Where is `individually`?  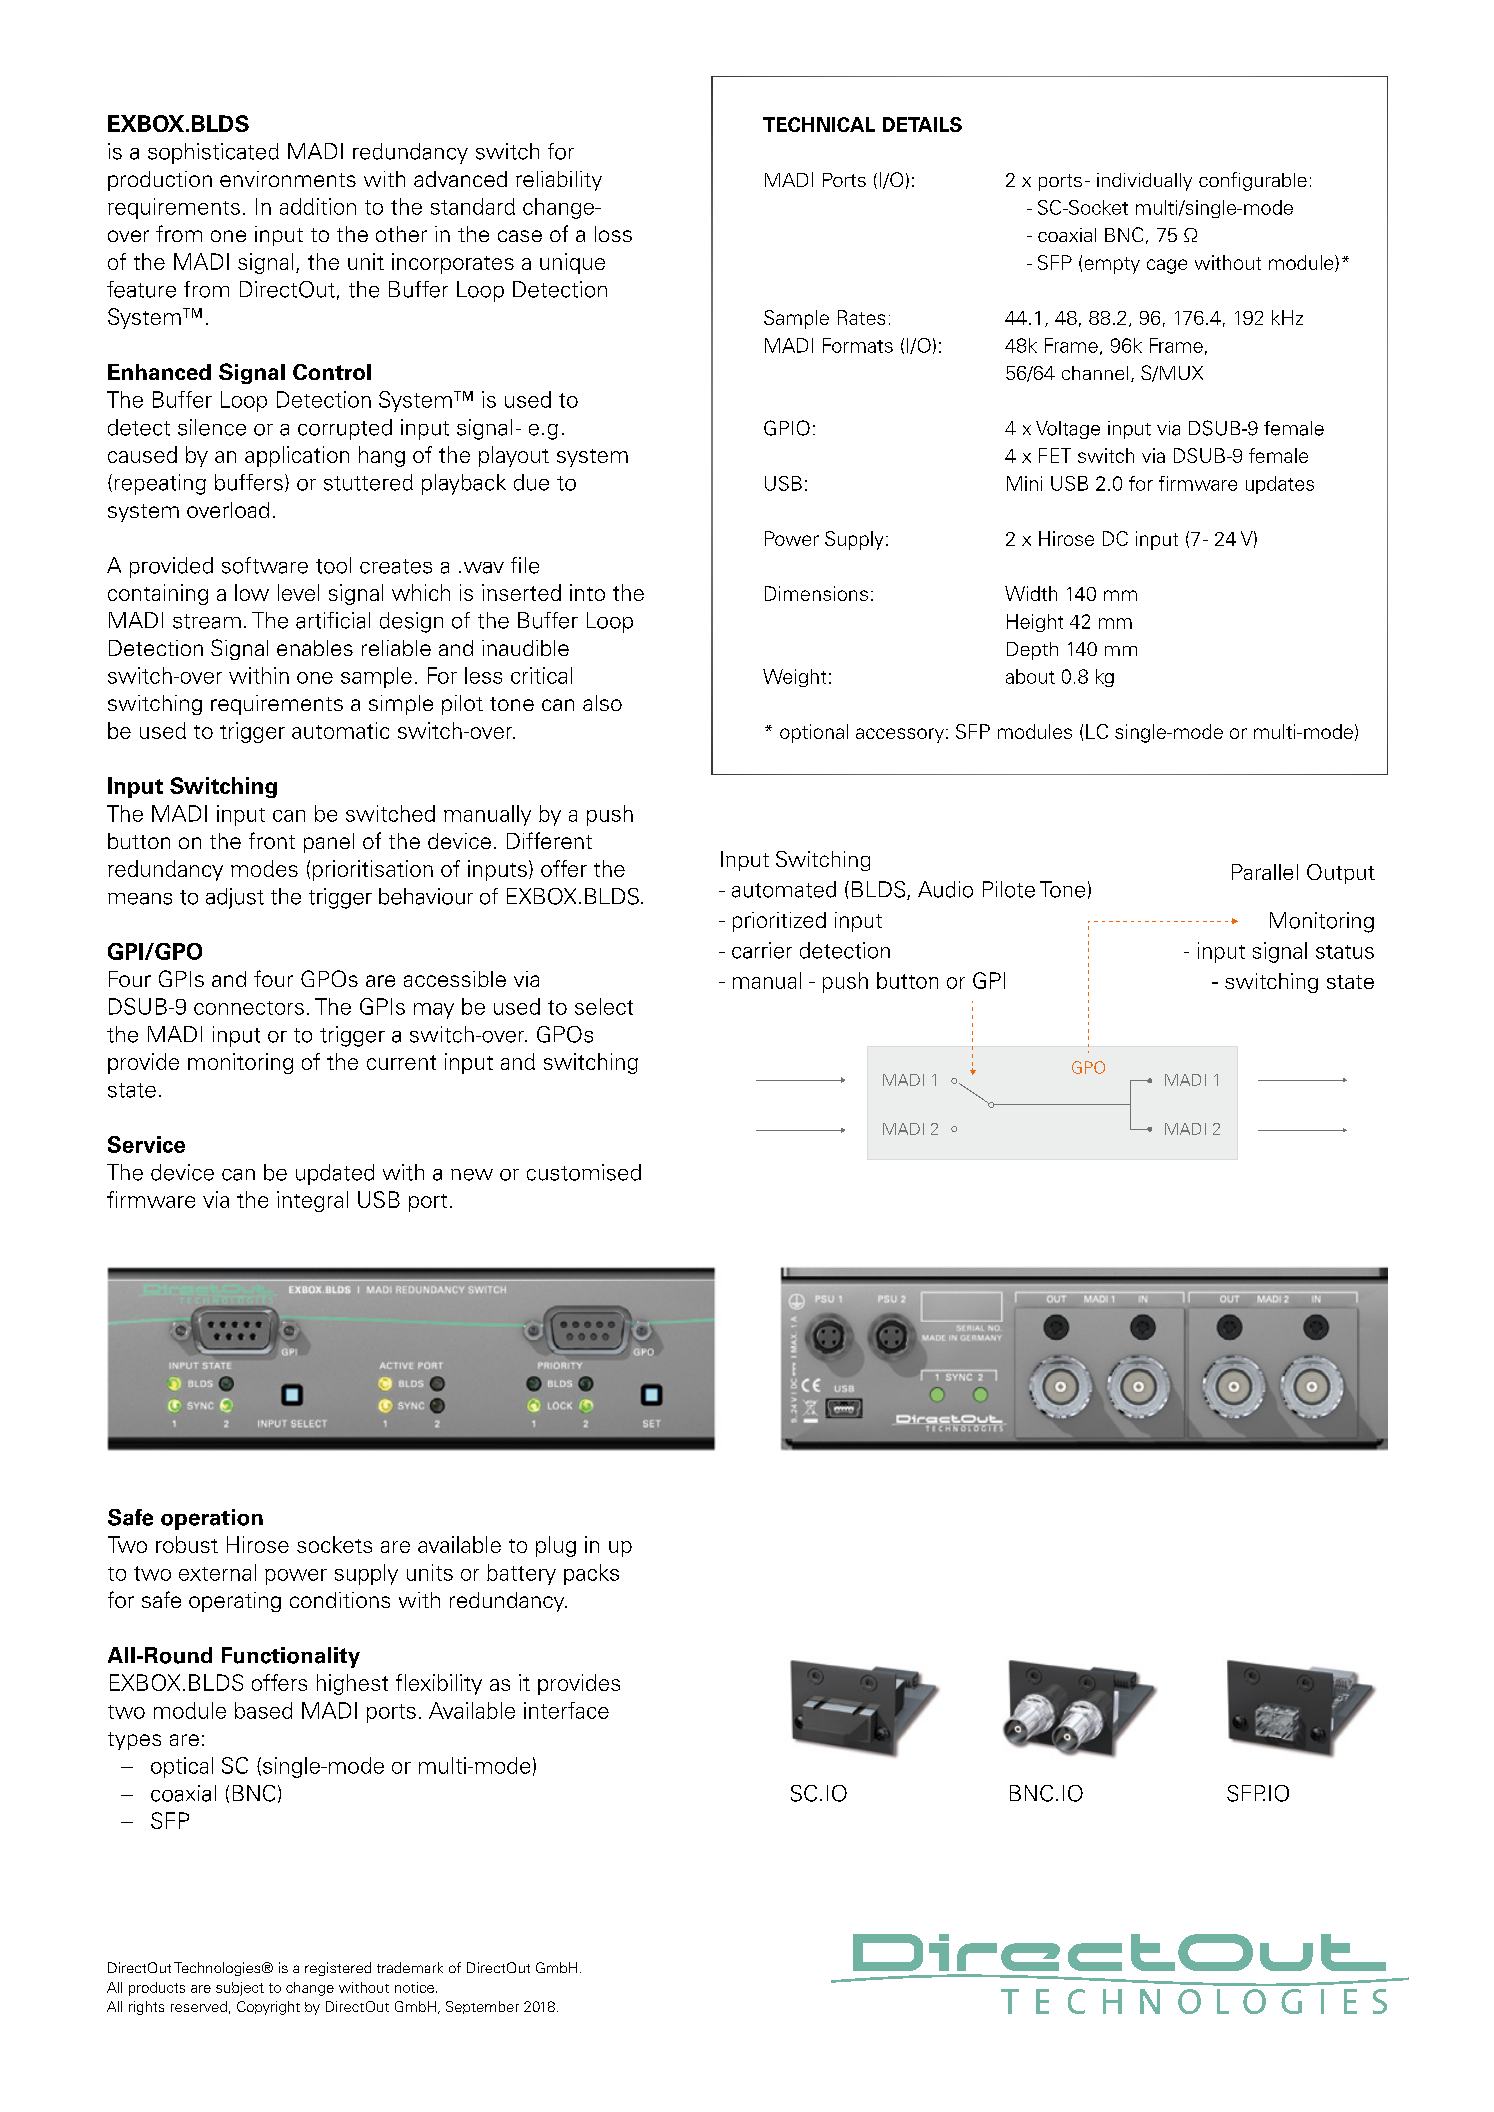
individually is located at coordinates (1144, 182).
